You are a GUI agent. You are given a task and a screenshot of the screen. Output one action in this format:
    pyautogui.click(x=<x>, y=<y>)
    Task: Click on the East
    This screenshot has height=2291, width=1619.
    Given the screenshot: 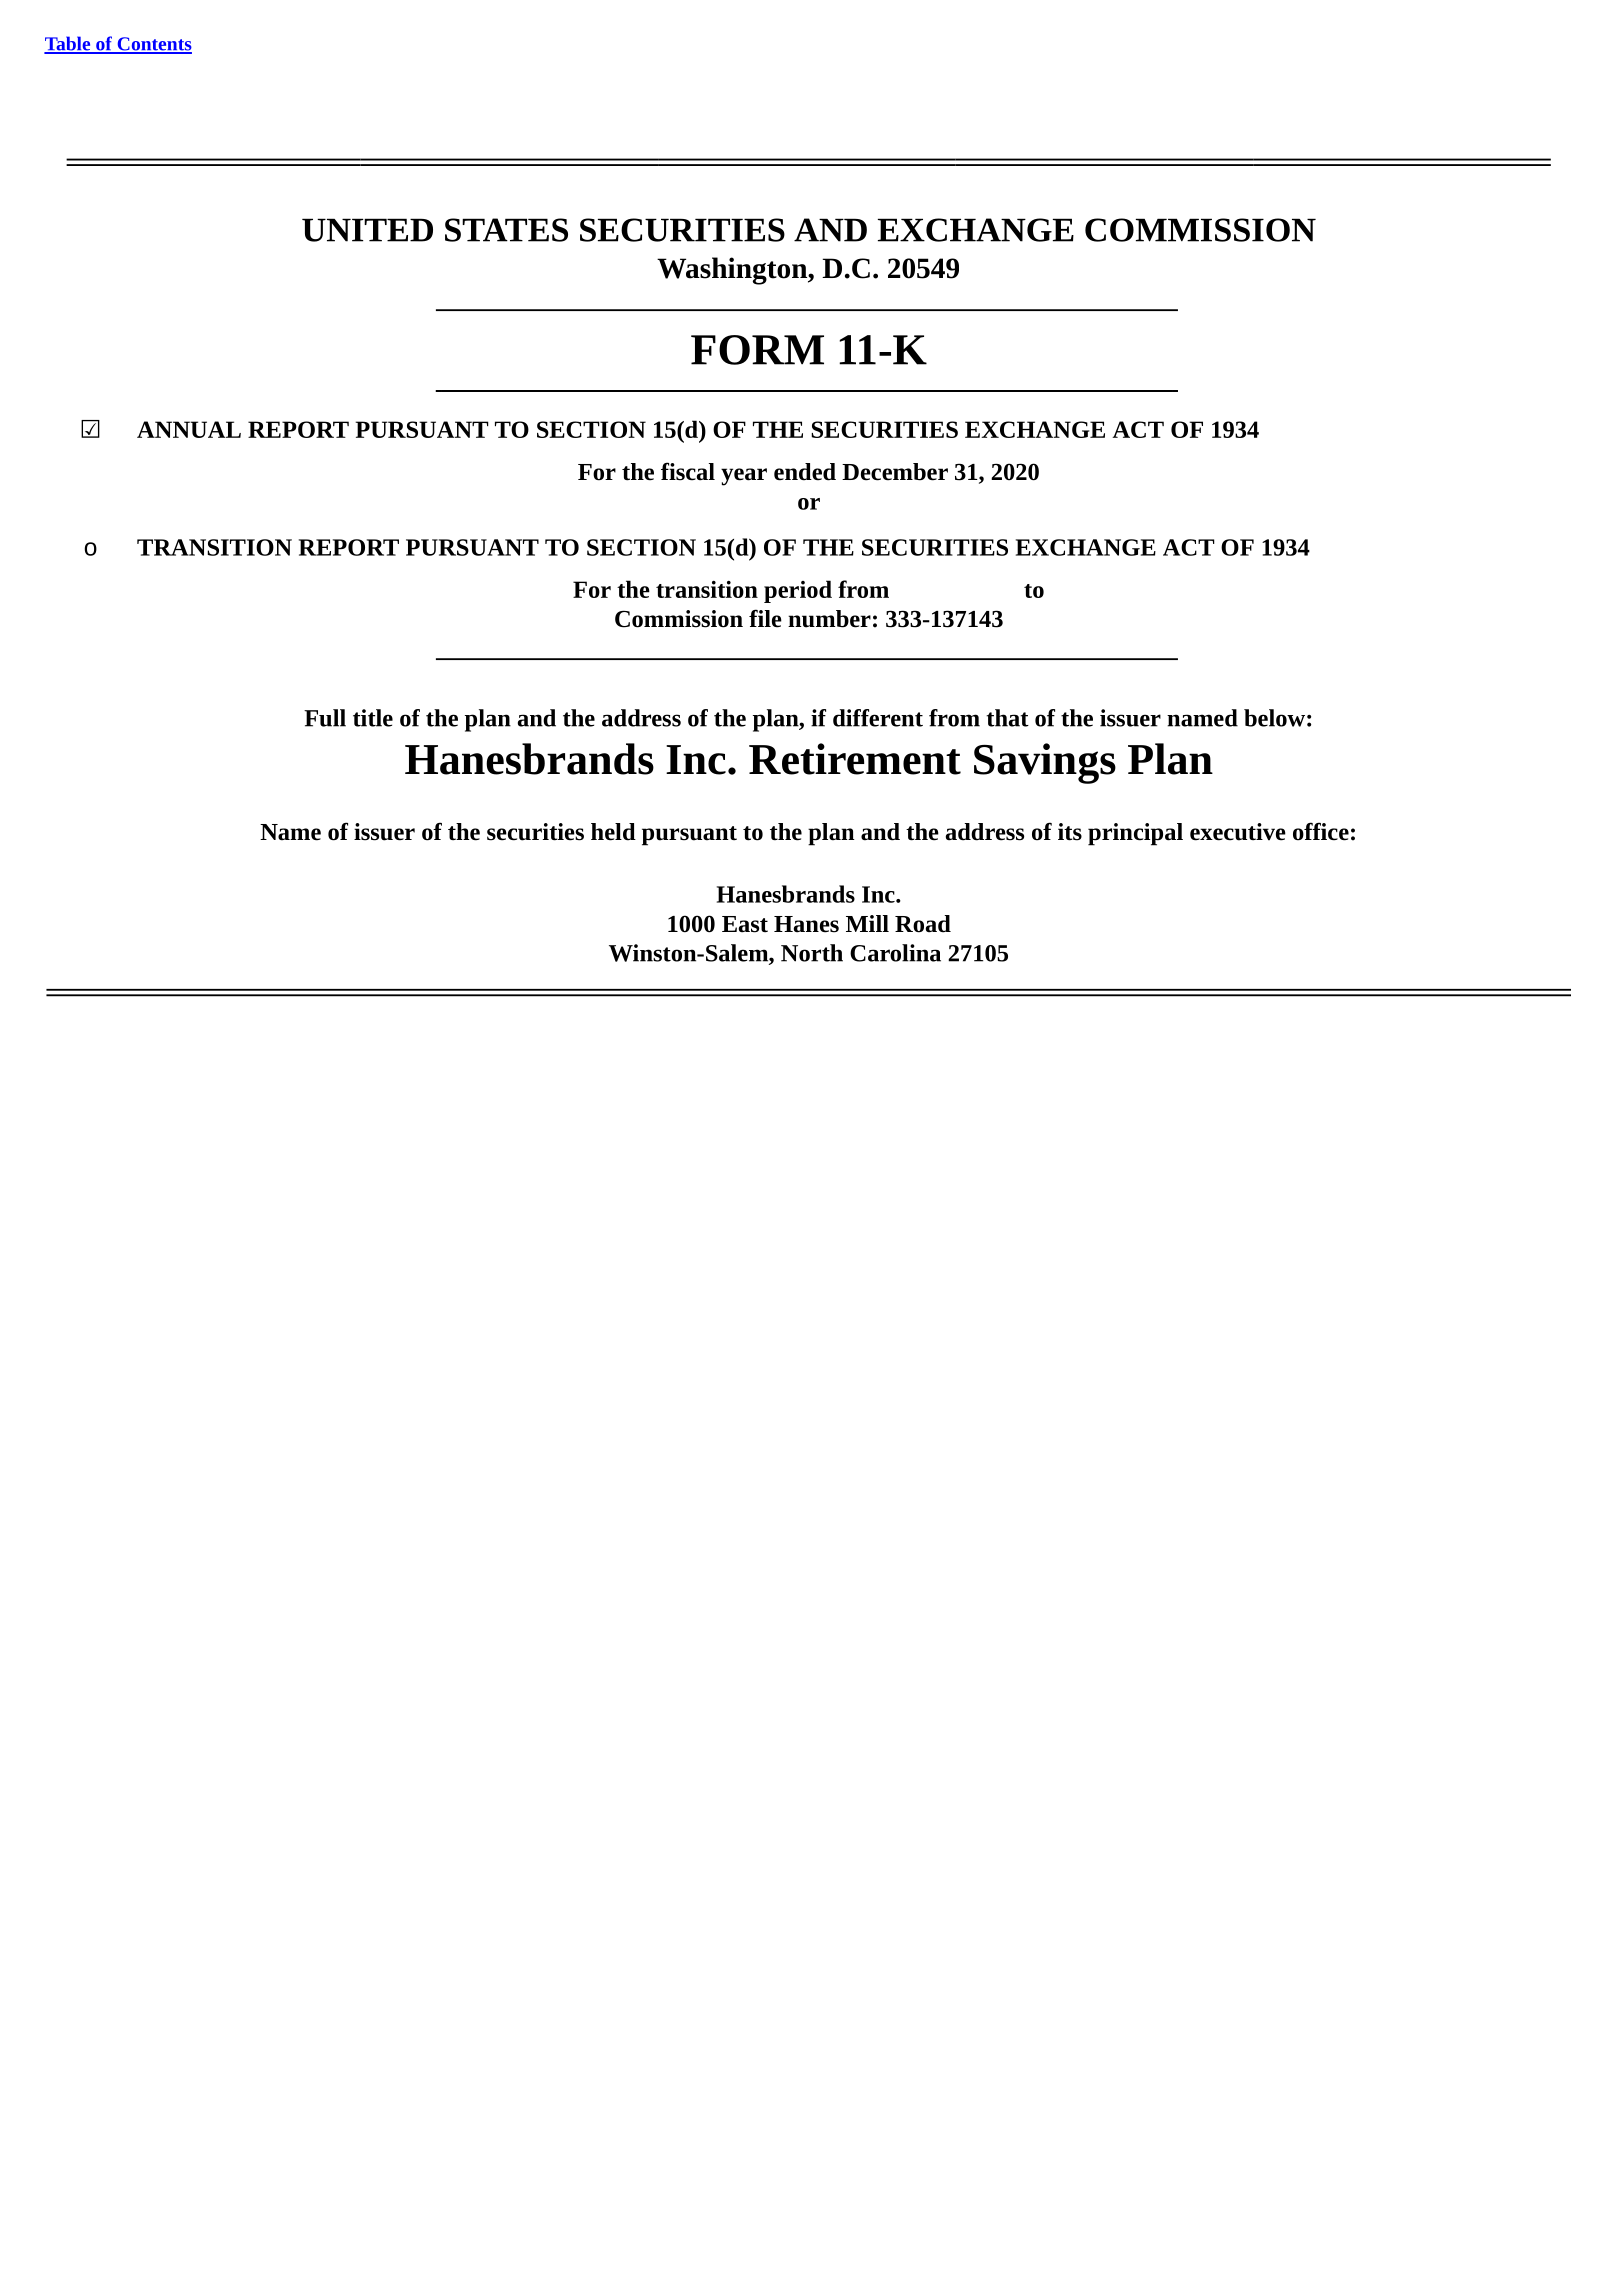 What is the action you would take?
    pyautogui.click(x=745, y=924)
